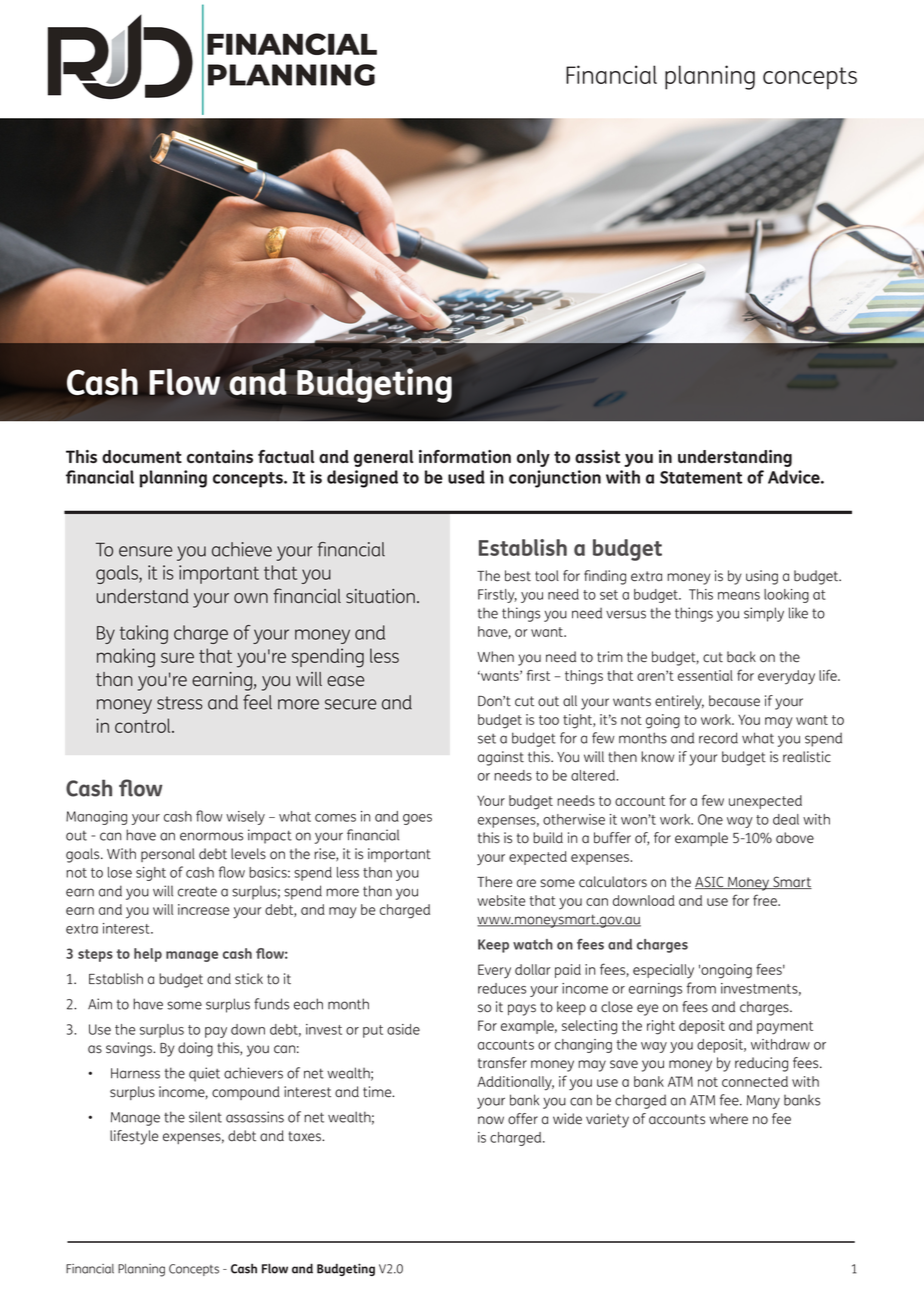 The height and width of the screenshot is (1308, 924). What do you see at coordinates (701, 477) in the screenshot?
I see `Statement` at bounding box center [701, 477].
